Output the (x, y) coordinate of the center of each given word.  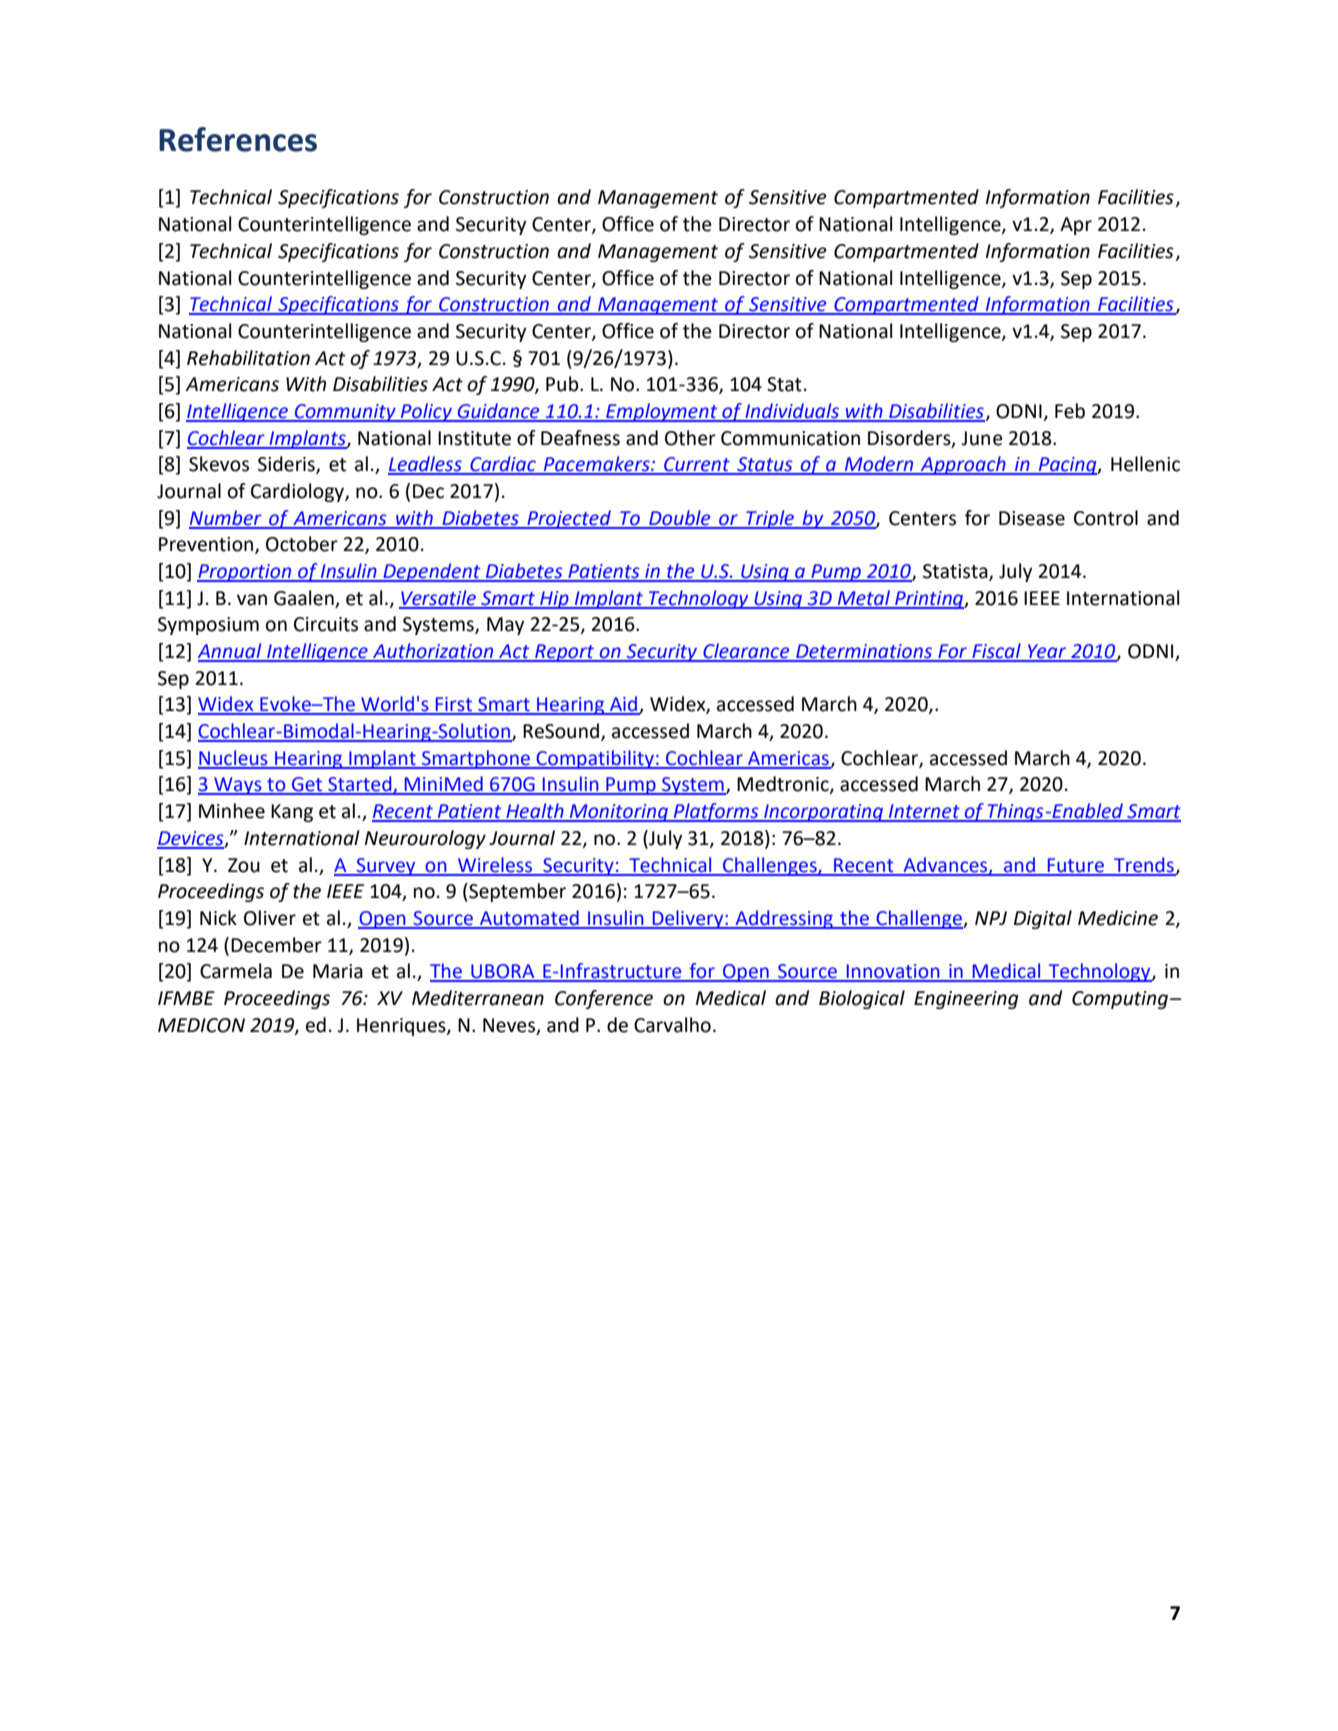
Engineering (966, 1000)
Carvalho (672, 1025)
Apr (1076, 226)
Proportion (245, 573)
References (238, 139)
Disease (1032, 518)
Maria (338, 971)
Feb (1070, 411)
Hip (554, 600)
